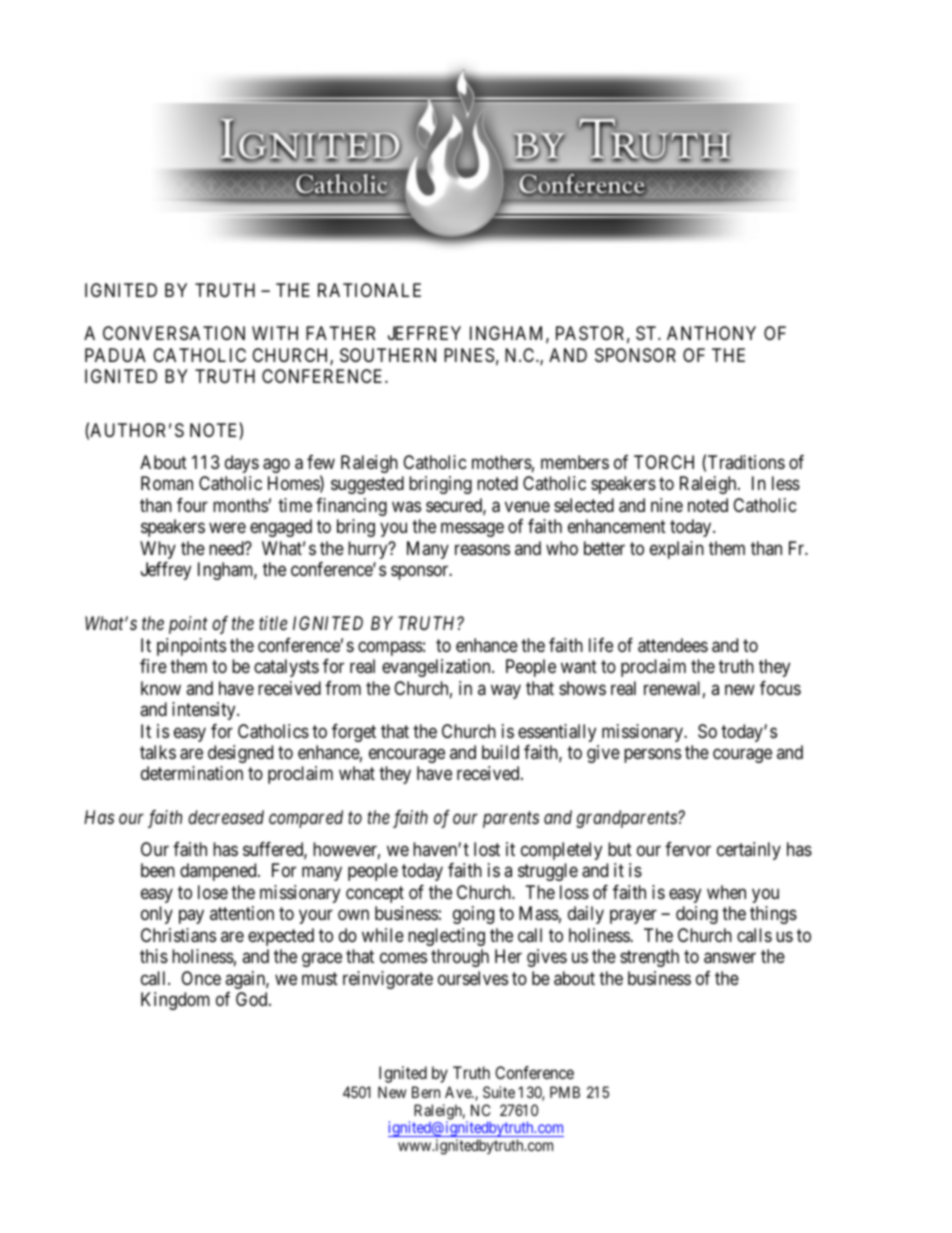 Image resolution: width=952 pixels, height=1233 pixels. What do you see at coordinates (469, 355) in the screenshot?
I see `PINES` at bounding box center [469, 355].
